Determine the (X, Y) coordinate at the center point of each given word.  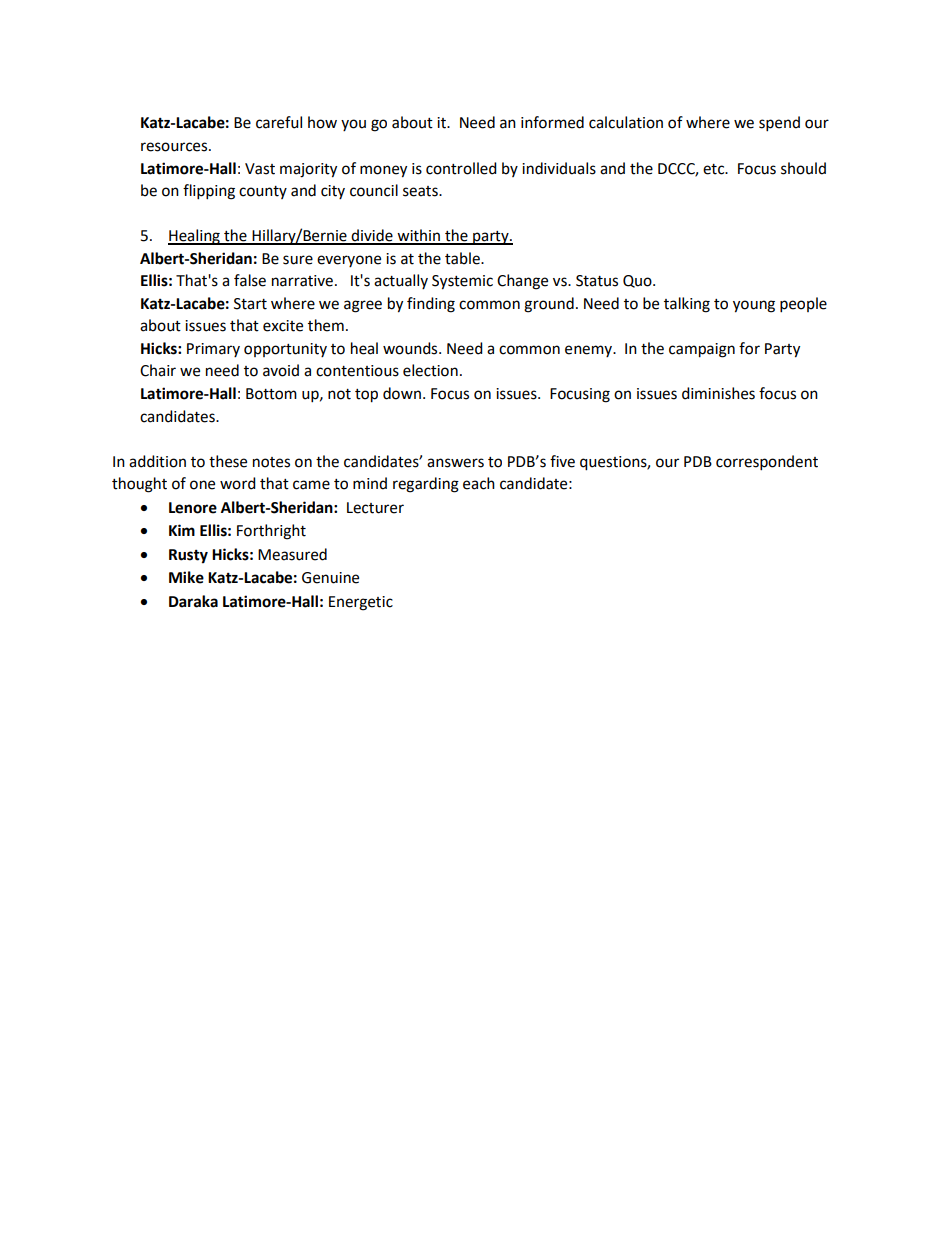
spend (779, 124)
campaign (702, 350)
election (430, 370)
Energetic (361, 603)
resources (175, 147)
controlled (461, 168)
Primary (213, 350)
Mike (186, 577)
